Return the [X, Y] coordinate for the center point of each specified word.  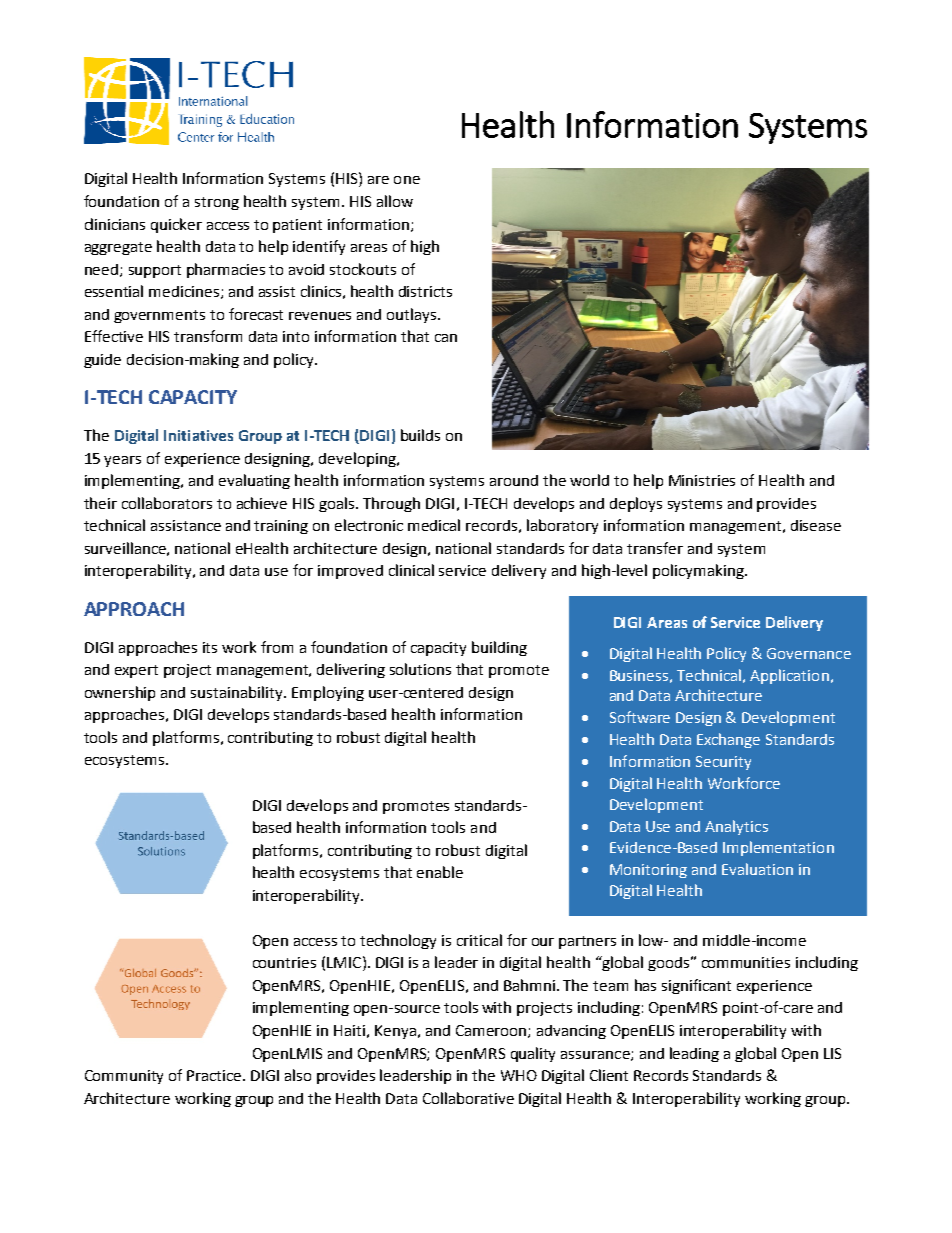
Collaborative [468, 1098]
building [499, 648]
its [210, 647]
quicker [176, 225]
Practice [215, 1075]
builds [420, 435]
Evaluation [757, 869]
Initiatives [198, 435]
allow [395, 201]
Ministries [702, 480]
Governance [809, 653]
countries [284, 962]
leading [694, 1054]
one [407, 180]
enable [440, 872]
